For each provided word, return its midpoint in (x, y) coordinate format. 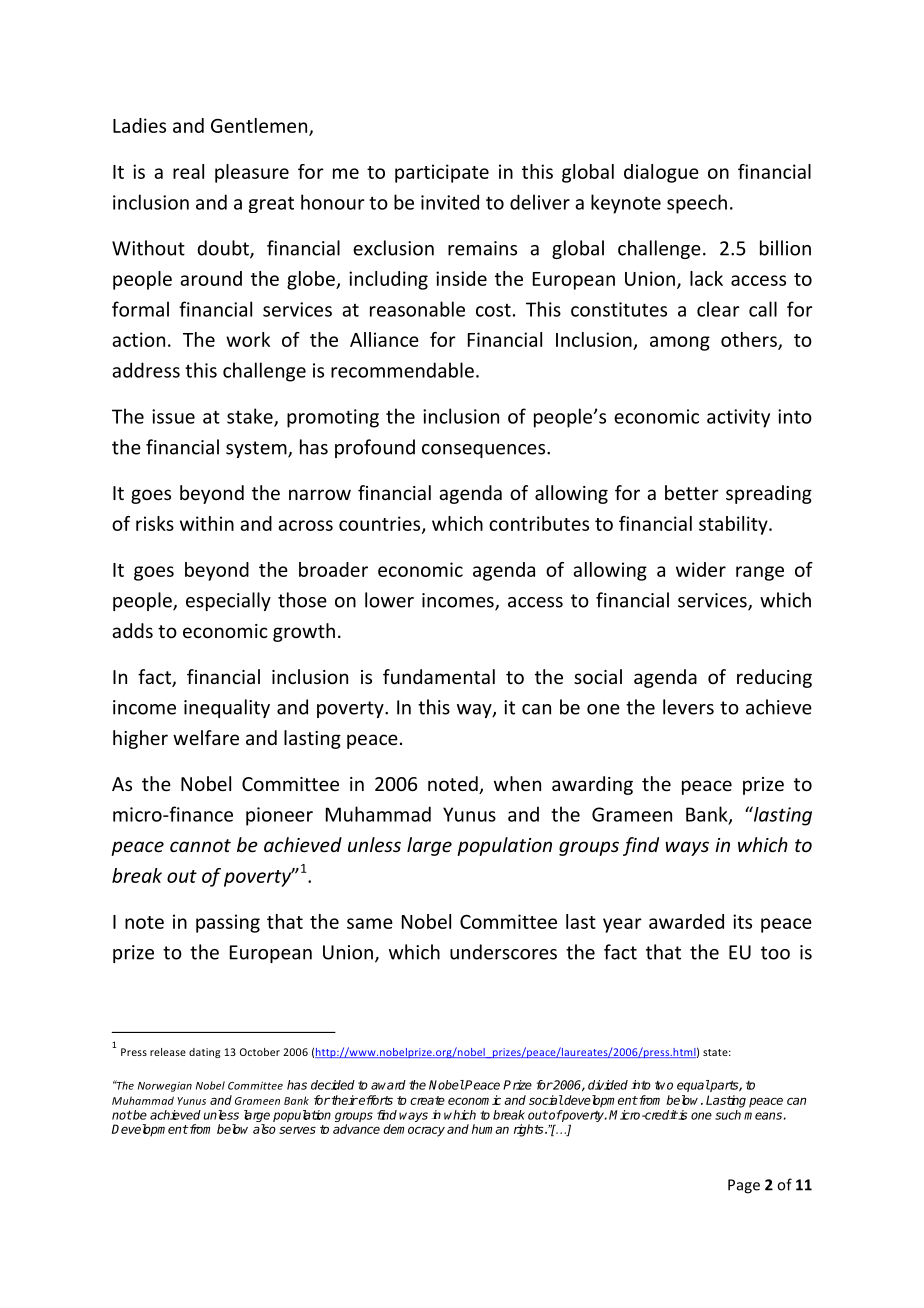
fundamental (439, 676)
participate (442, 173)
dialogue (661, 173)
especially (228, 601)
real (188, 171)
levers (688, 707)
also (264, 1129)
